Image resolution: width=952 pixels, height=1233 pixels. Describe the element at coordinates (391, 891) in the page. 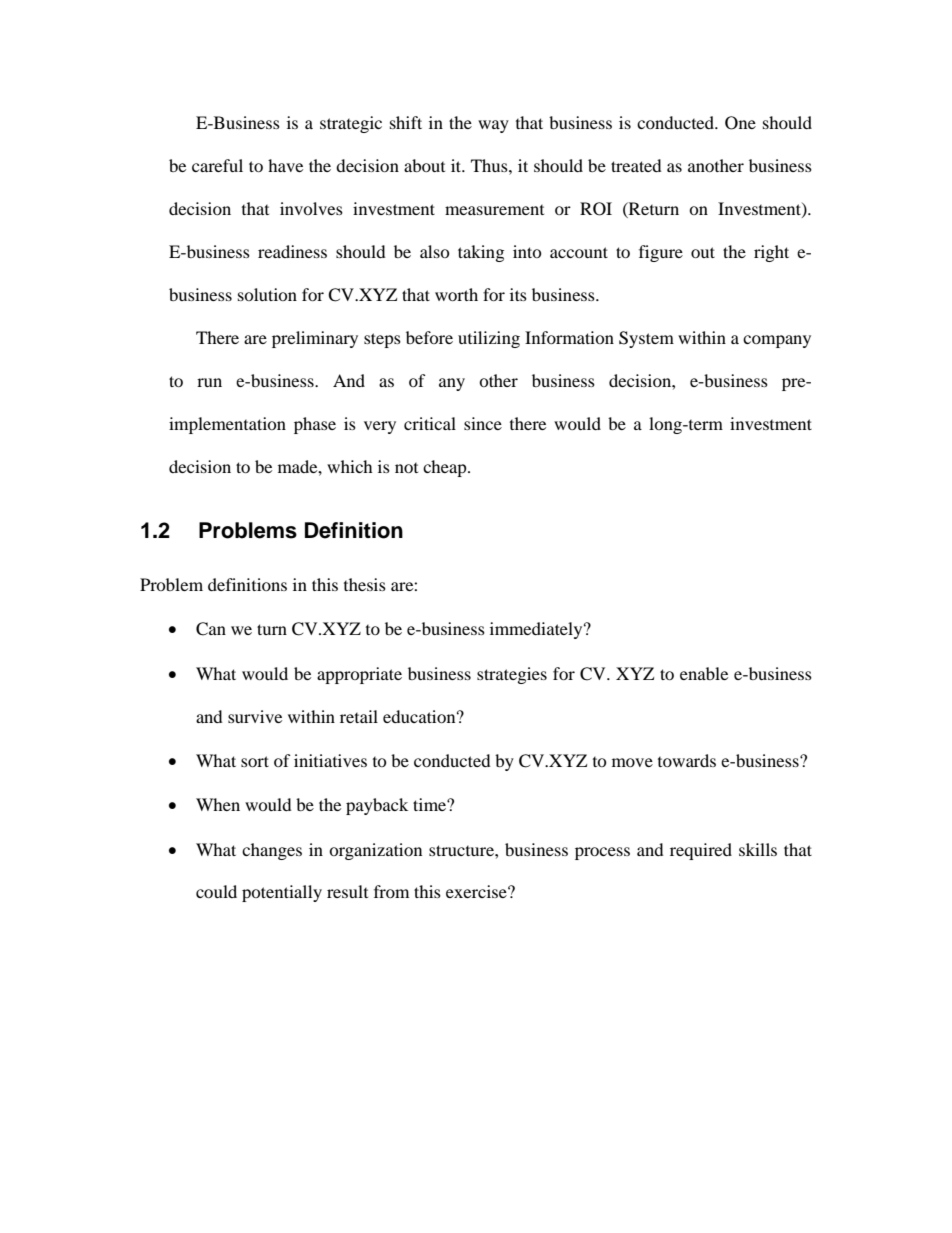

I see `from` at that location.
